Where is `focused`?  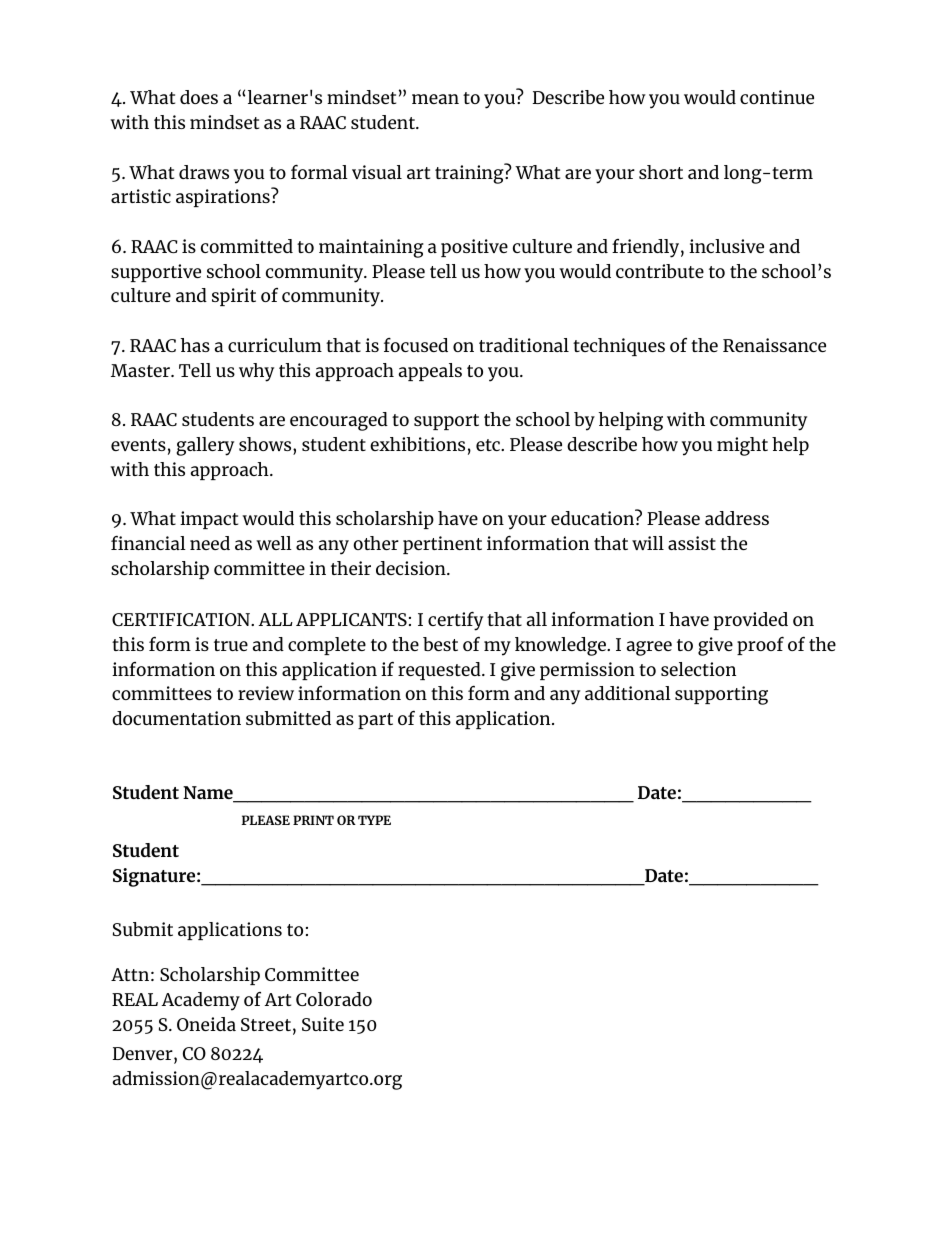 focused is located at coordinates (416, 345).
